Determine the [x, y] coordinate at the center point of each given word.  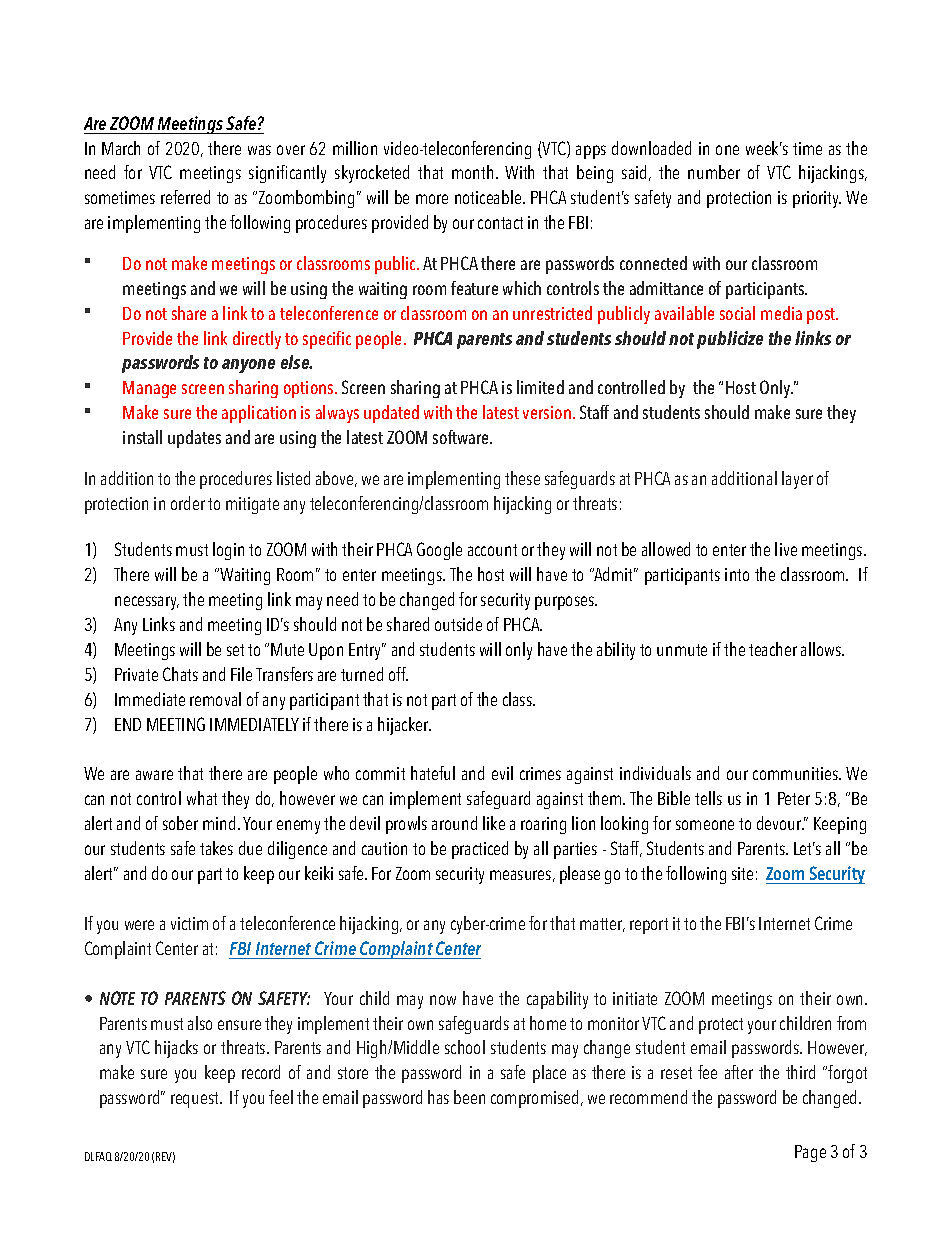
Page [810, 1153]
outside [458, 624]
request [196, 1100]
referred [185, 197]
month [472, 172]
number [714, 172]
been [469, 1097]
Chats [180, 674]
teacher [773, 649]
